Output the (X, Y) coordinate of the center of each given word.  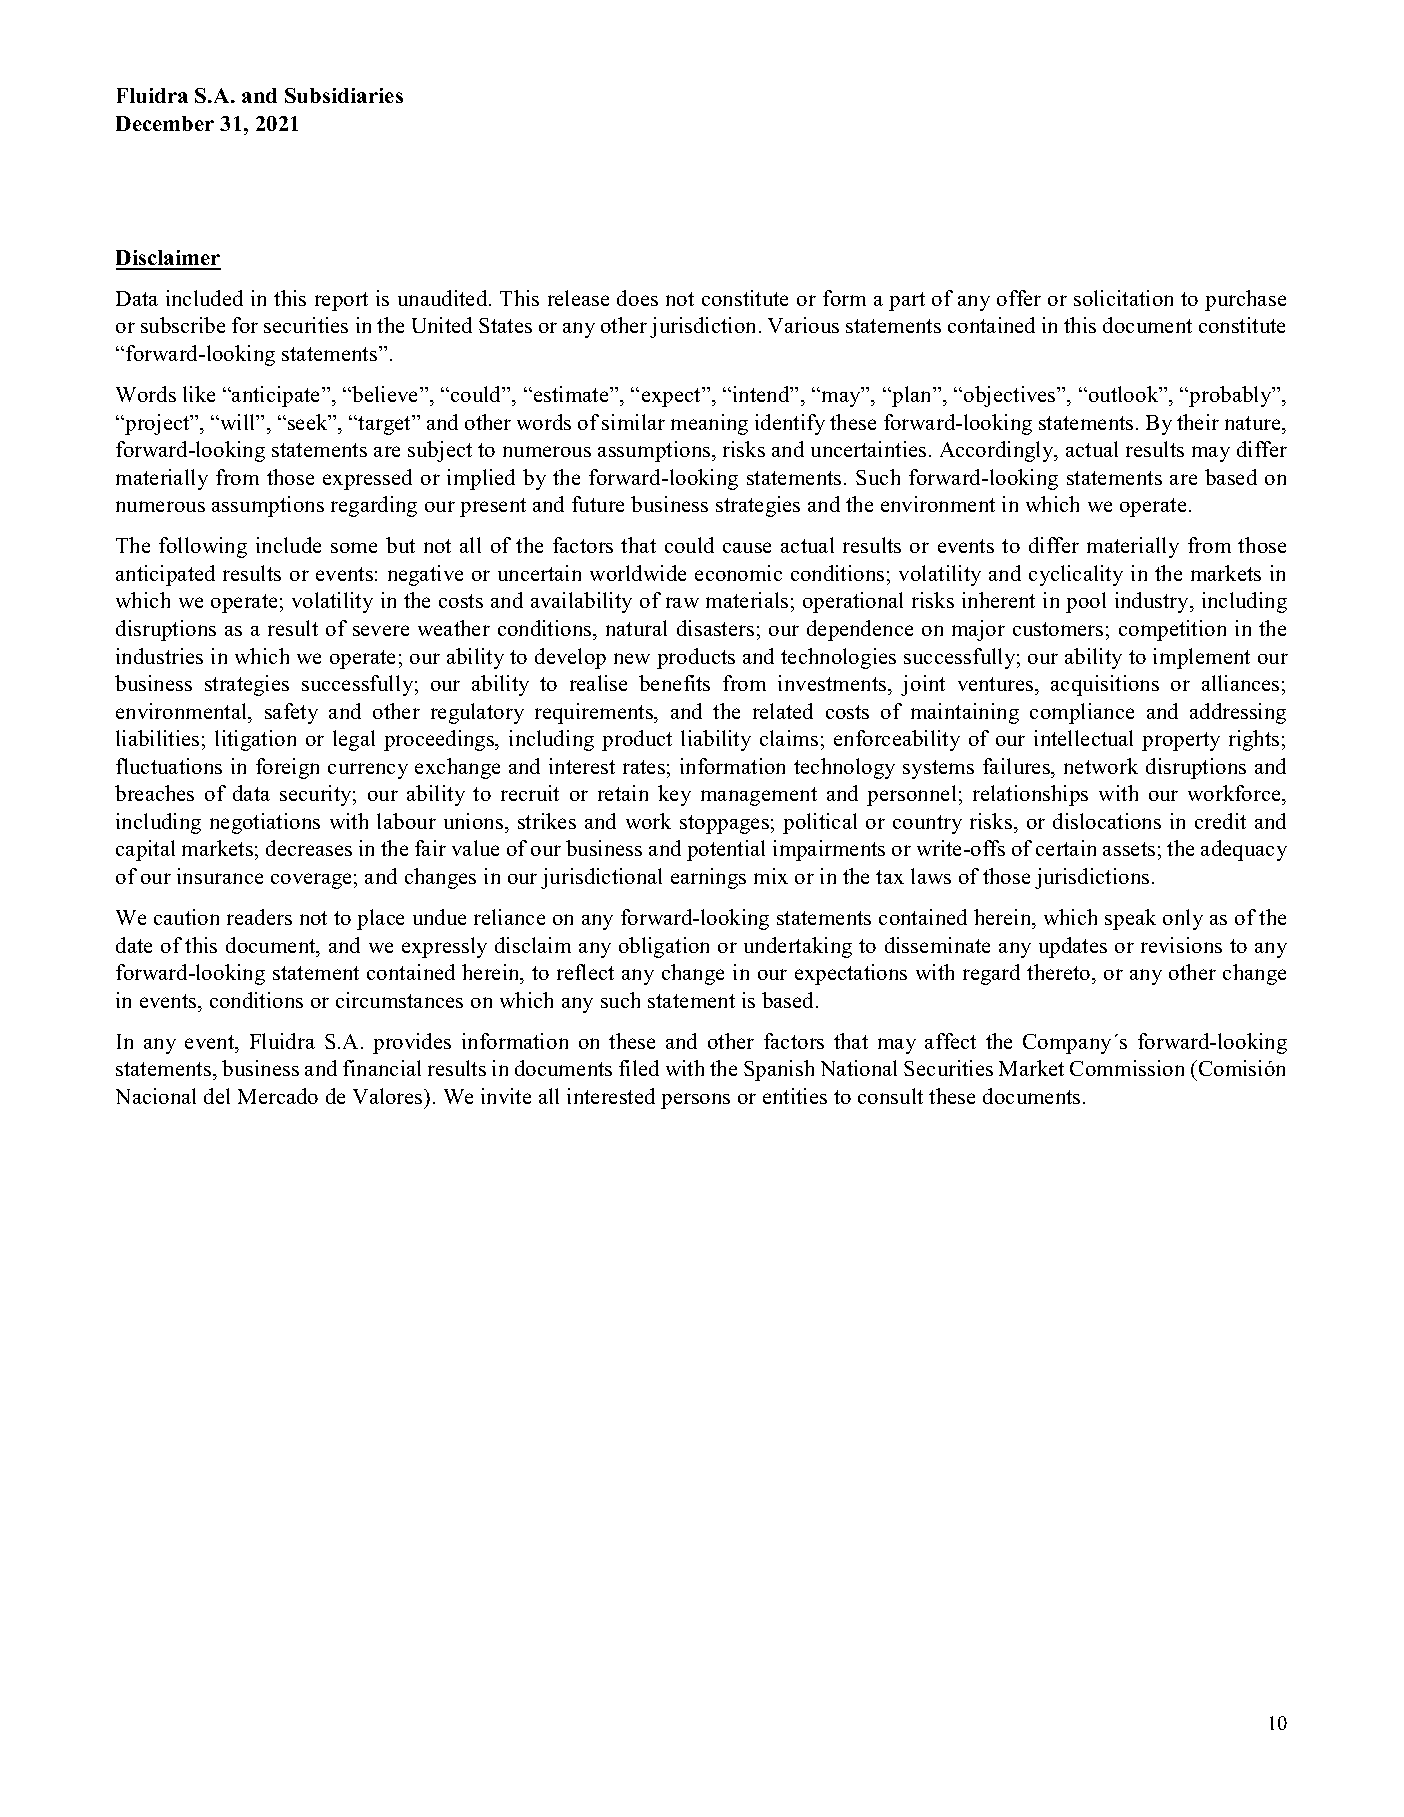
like (199, 394)
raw (682, 602)
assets (1129, 849)
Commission (1127, 1068)
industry (1153, 602)
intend (762, 394)
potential (726, 850)
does (637, 298)
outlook (1125, 394)
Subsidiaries (344, 95)
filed (639, 1068)
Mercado (278, 1096)
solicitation (1123, 298)
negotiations (265, 823)
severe (381, 630)
